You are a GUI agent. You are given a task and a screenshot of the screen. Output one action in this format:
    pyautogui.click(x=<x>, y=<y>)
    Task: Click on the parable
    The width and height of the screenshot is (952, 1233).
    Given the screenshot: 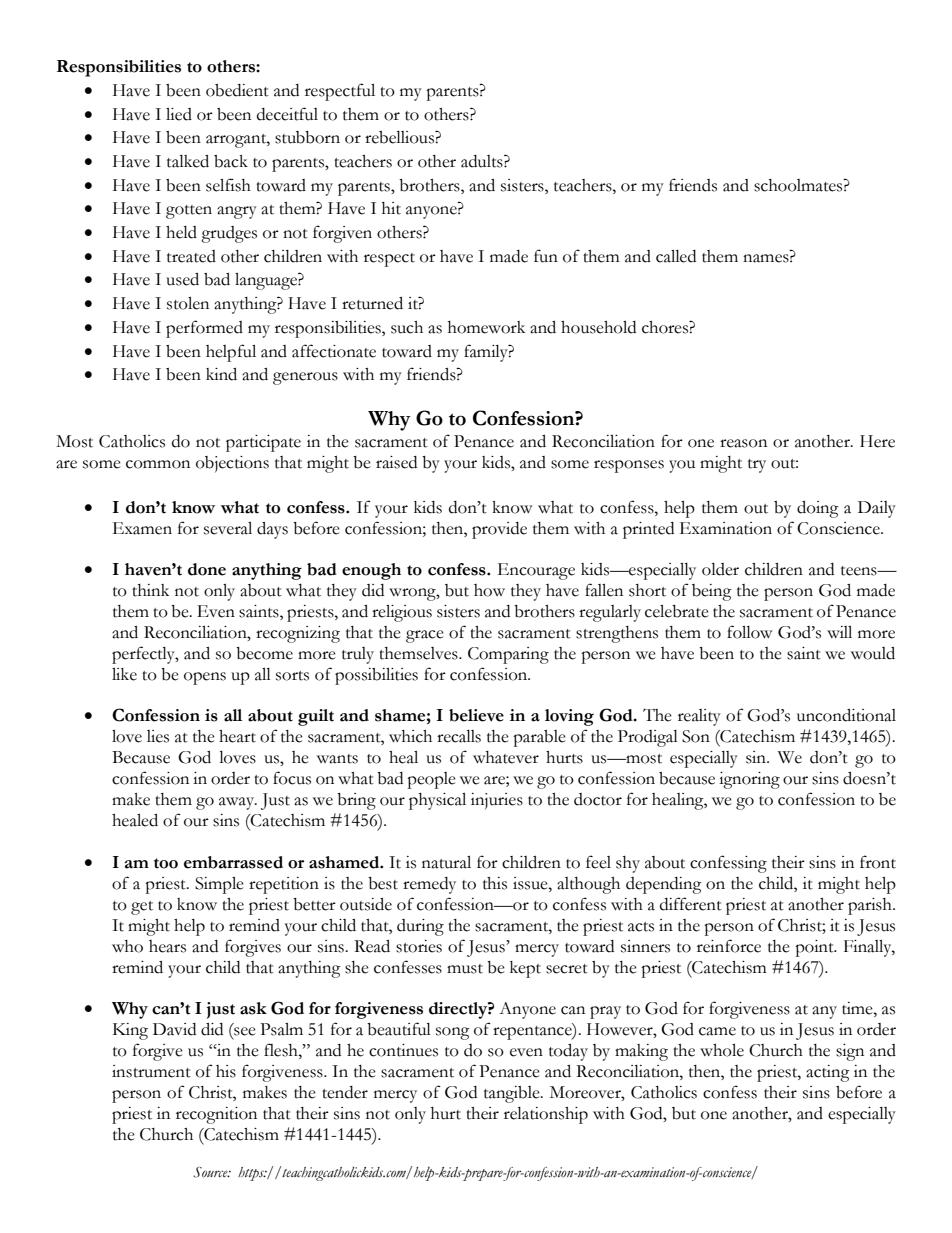 What is the action you would take?
    pyautogui.click(x=539, y=738)
